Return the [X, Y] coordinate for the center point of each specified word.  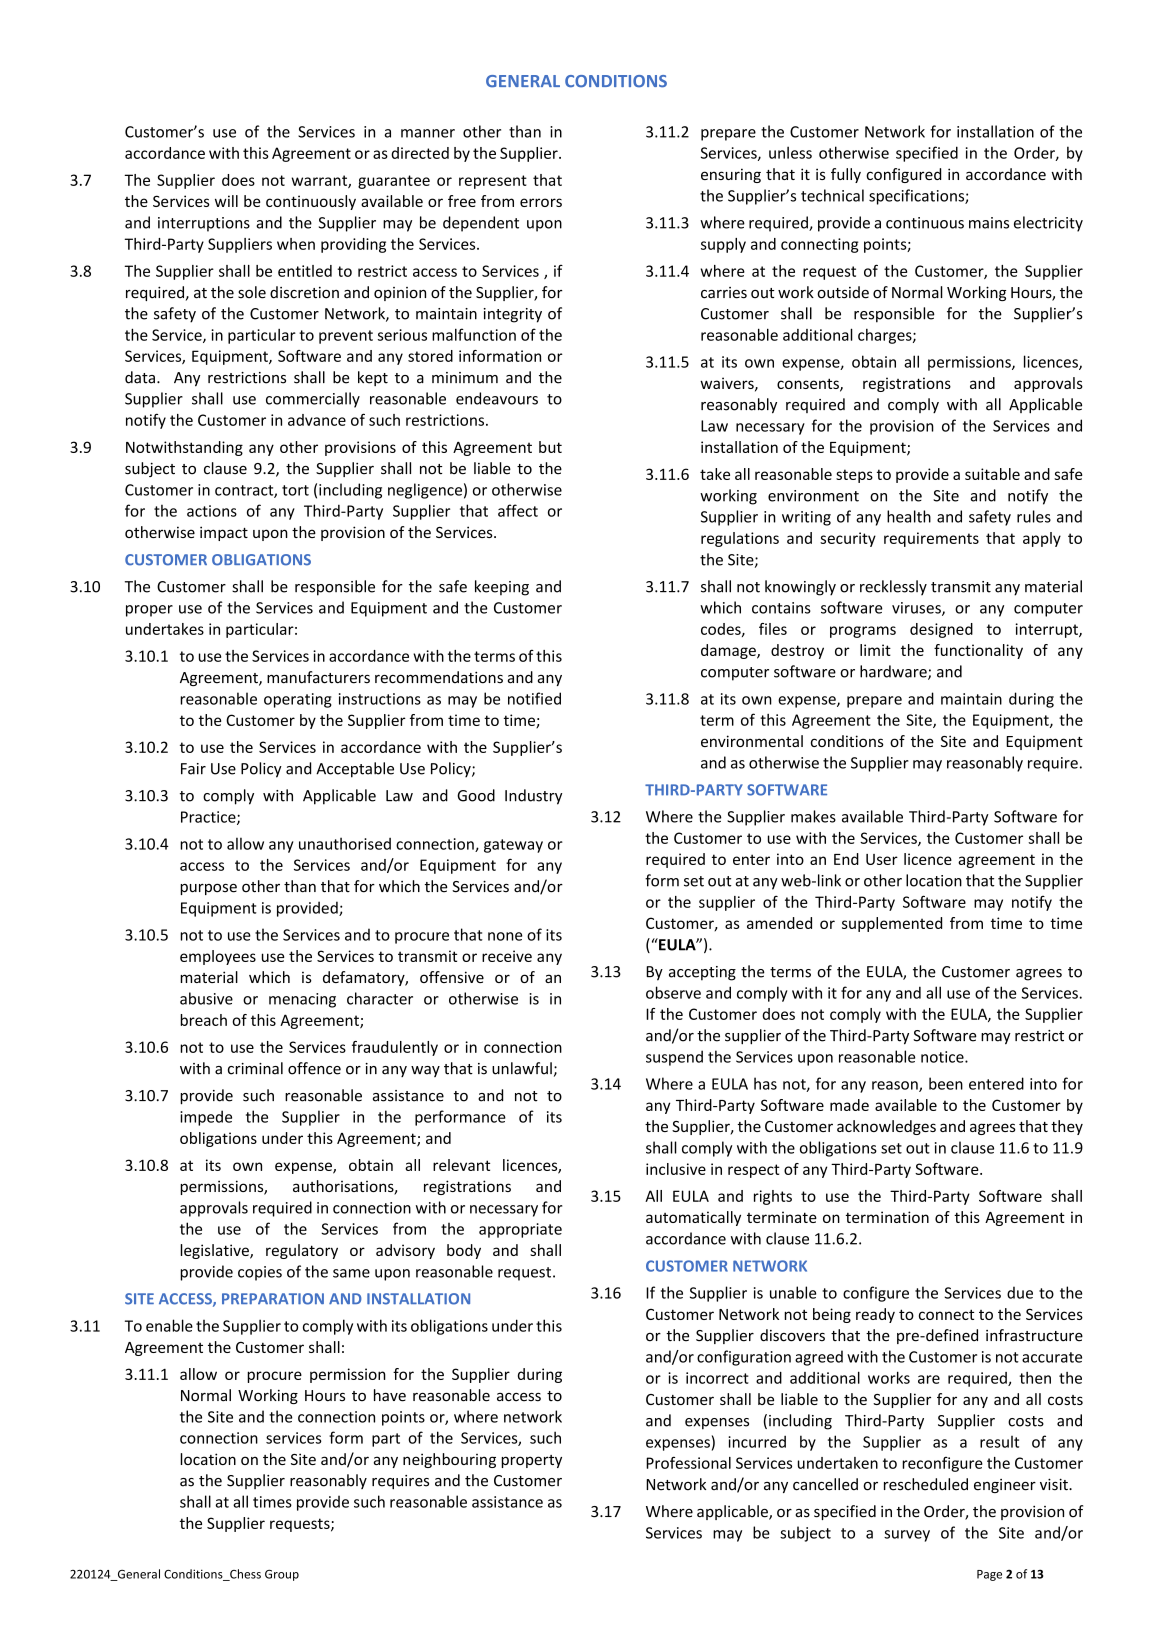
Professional [688, 1462]
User [882, 859]
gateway [513, 846]
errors [541, 202]
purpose [208, 889]
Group [282, 1575]
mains [989, 223]
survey [907, 1536]
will [226, 201]
